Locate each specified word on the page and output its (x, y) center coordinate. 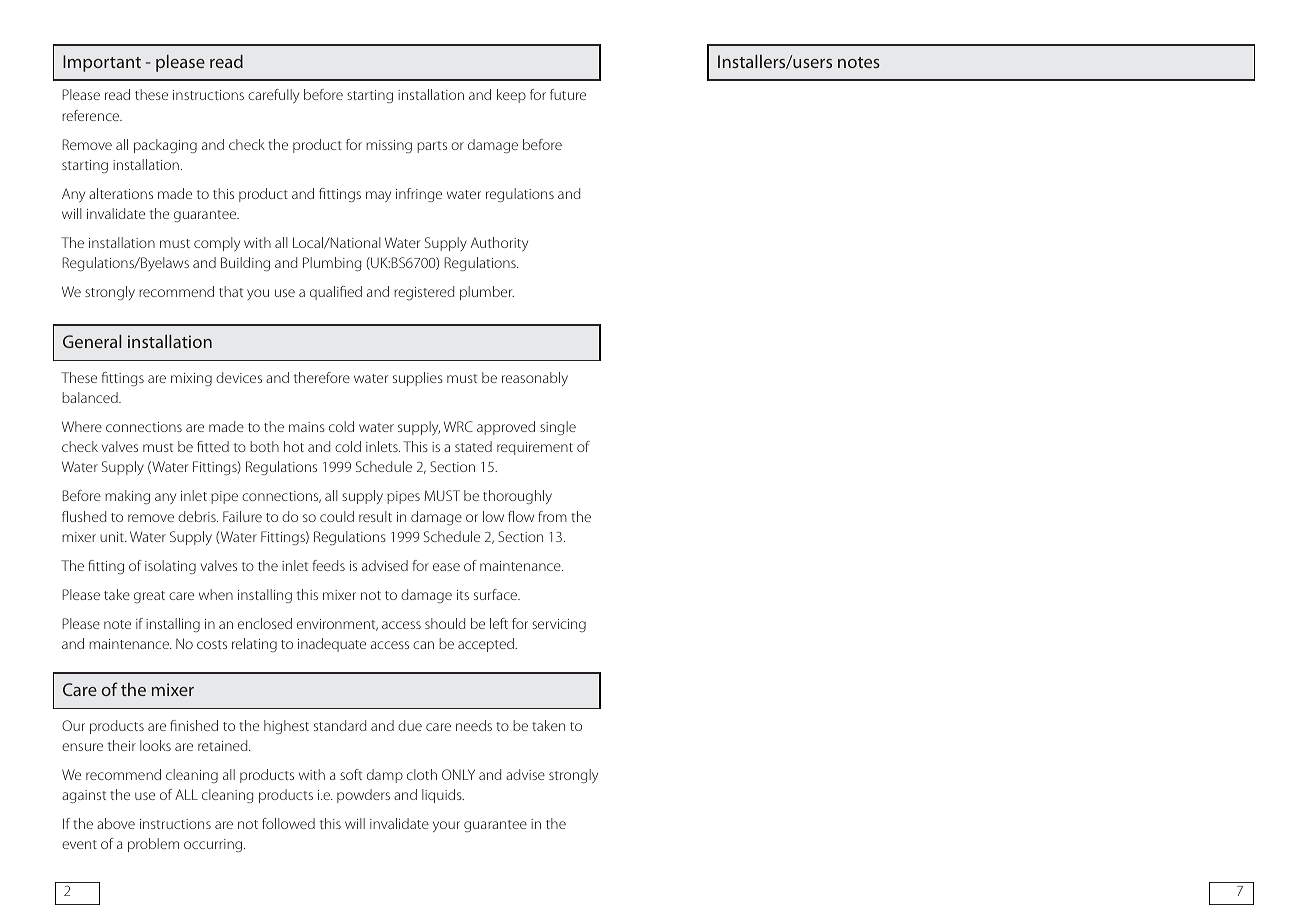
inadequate (332, 645)
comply (217, 244)
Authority (499, 244)
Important (102, 63)
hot (294, 446)
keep (511, 96)
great (149, 597)
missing (389, 146)
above (116, 823)
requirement (535, 448)
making (127, 497)
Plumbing (332, 264)
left (499, 623)
